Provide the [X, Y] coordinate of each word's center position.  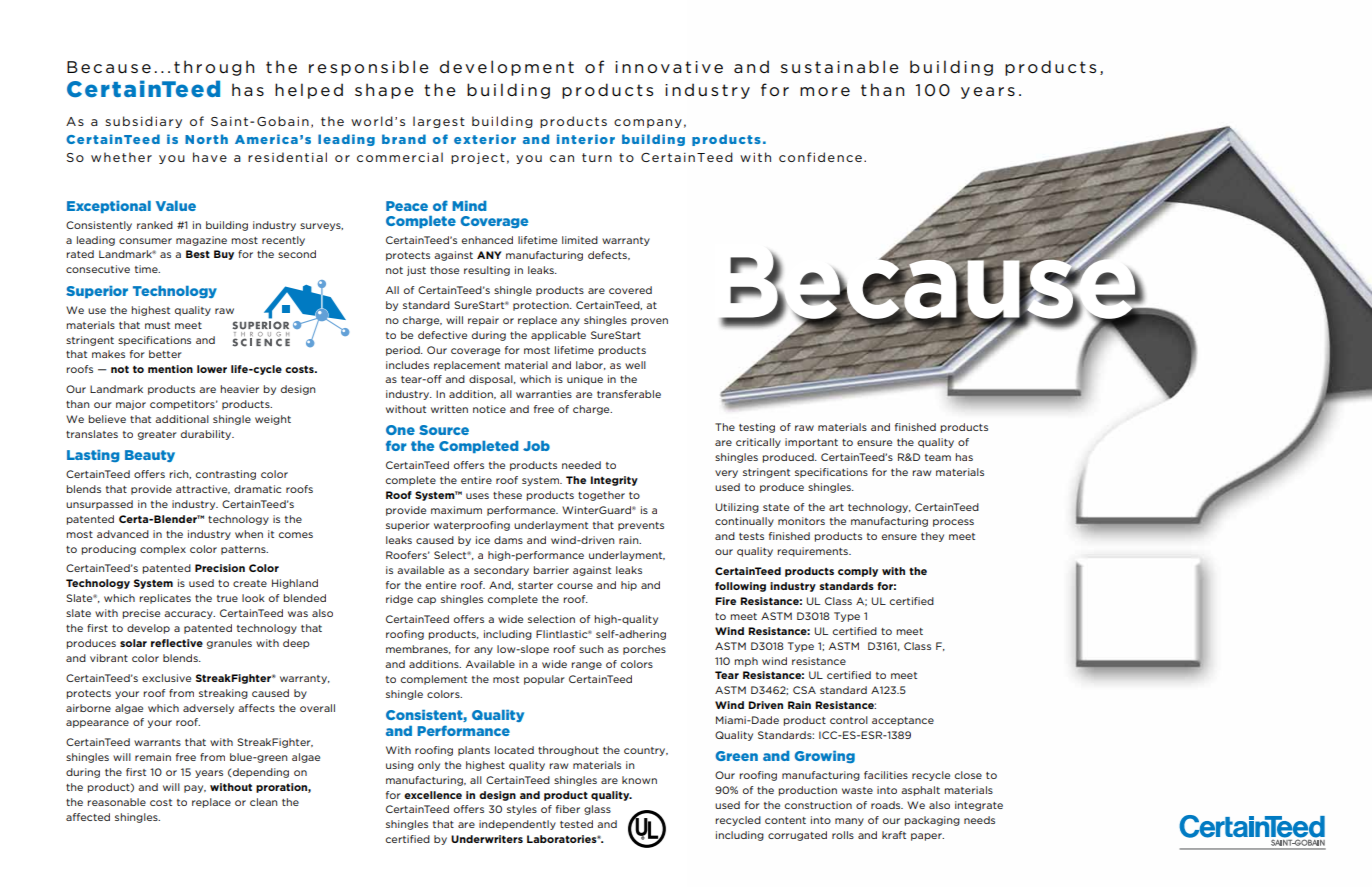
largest [439, 122]
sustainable [840, 66]
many [849, 822]
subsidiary [144, 122]
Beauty [150, 456]
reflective [177, 643]
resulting [487, 271]
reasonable [116, 802]
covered [630, 290]
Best [198, 254]
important [811, 443]
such [591, 649]
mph [746, 662]
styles [522, 810]
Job [536, 446]
